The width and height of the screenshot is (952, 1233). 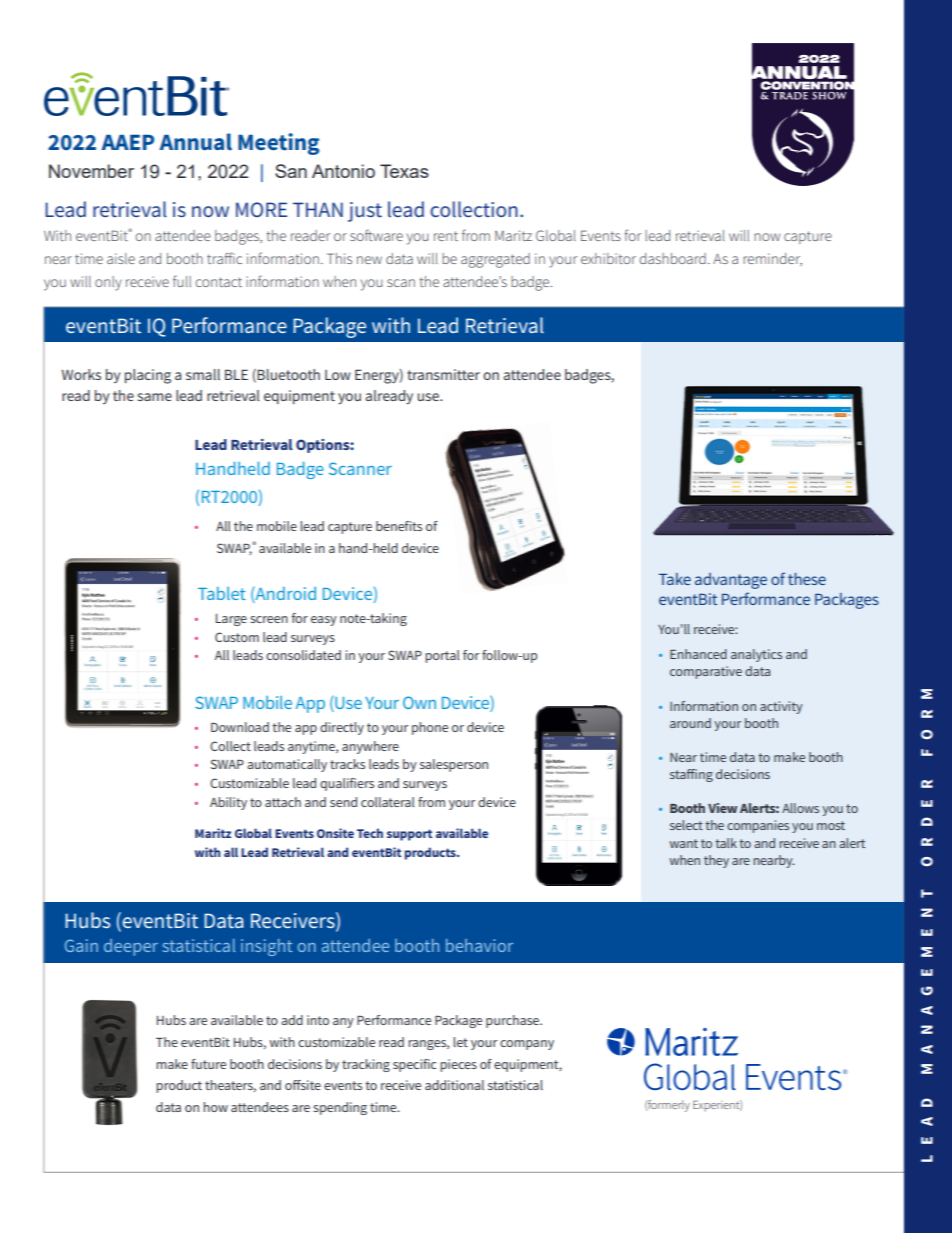 I want to click on Ability, so click(x=228, y=803).
